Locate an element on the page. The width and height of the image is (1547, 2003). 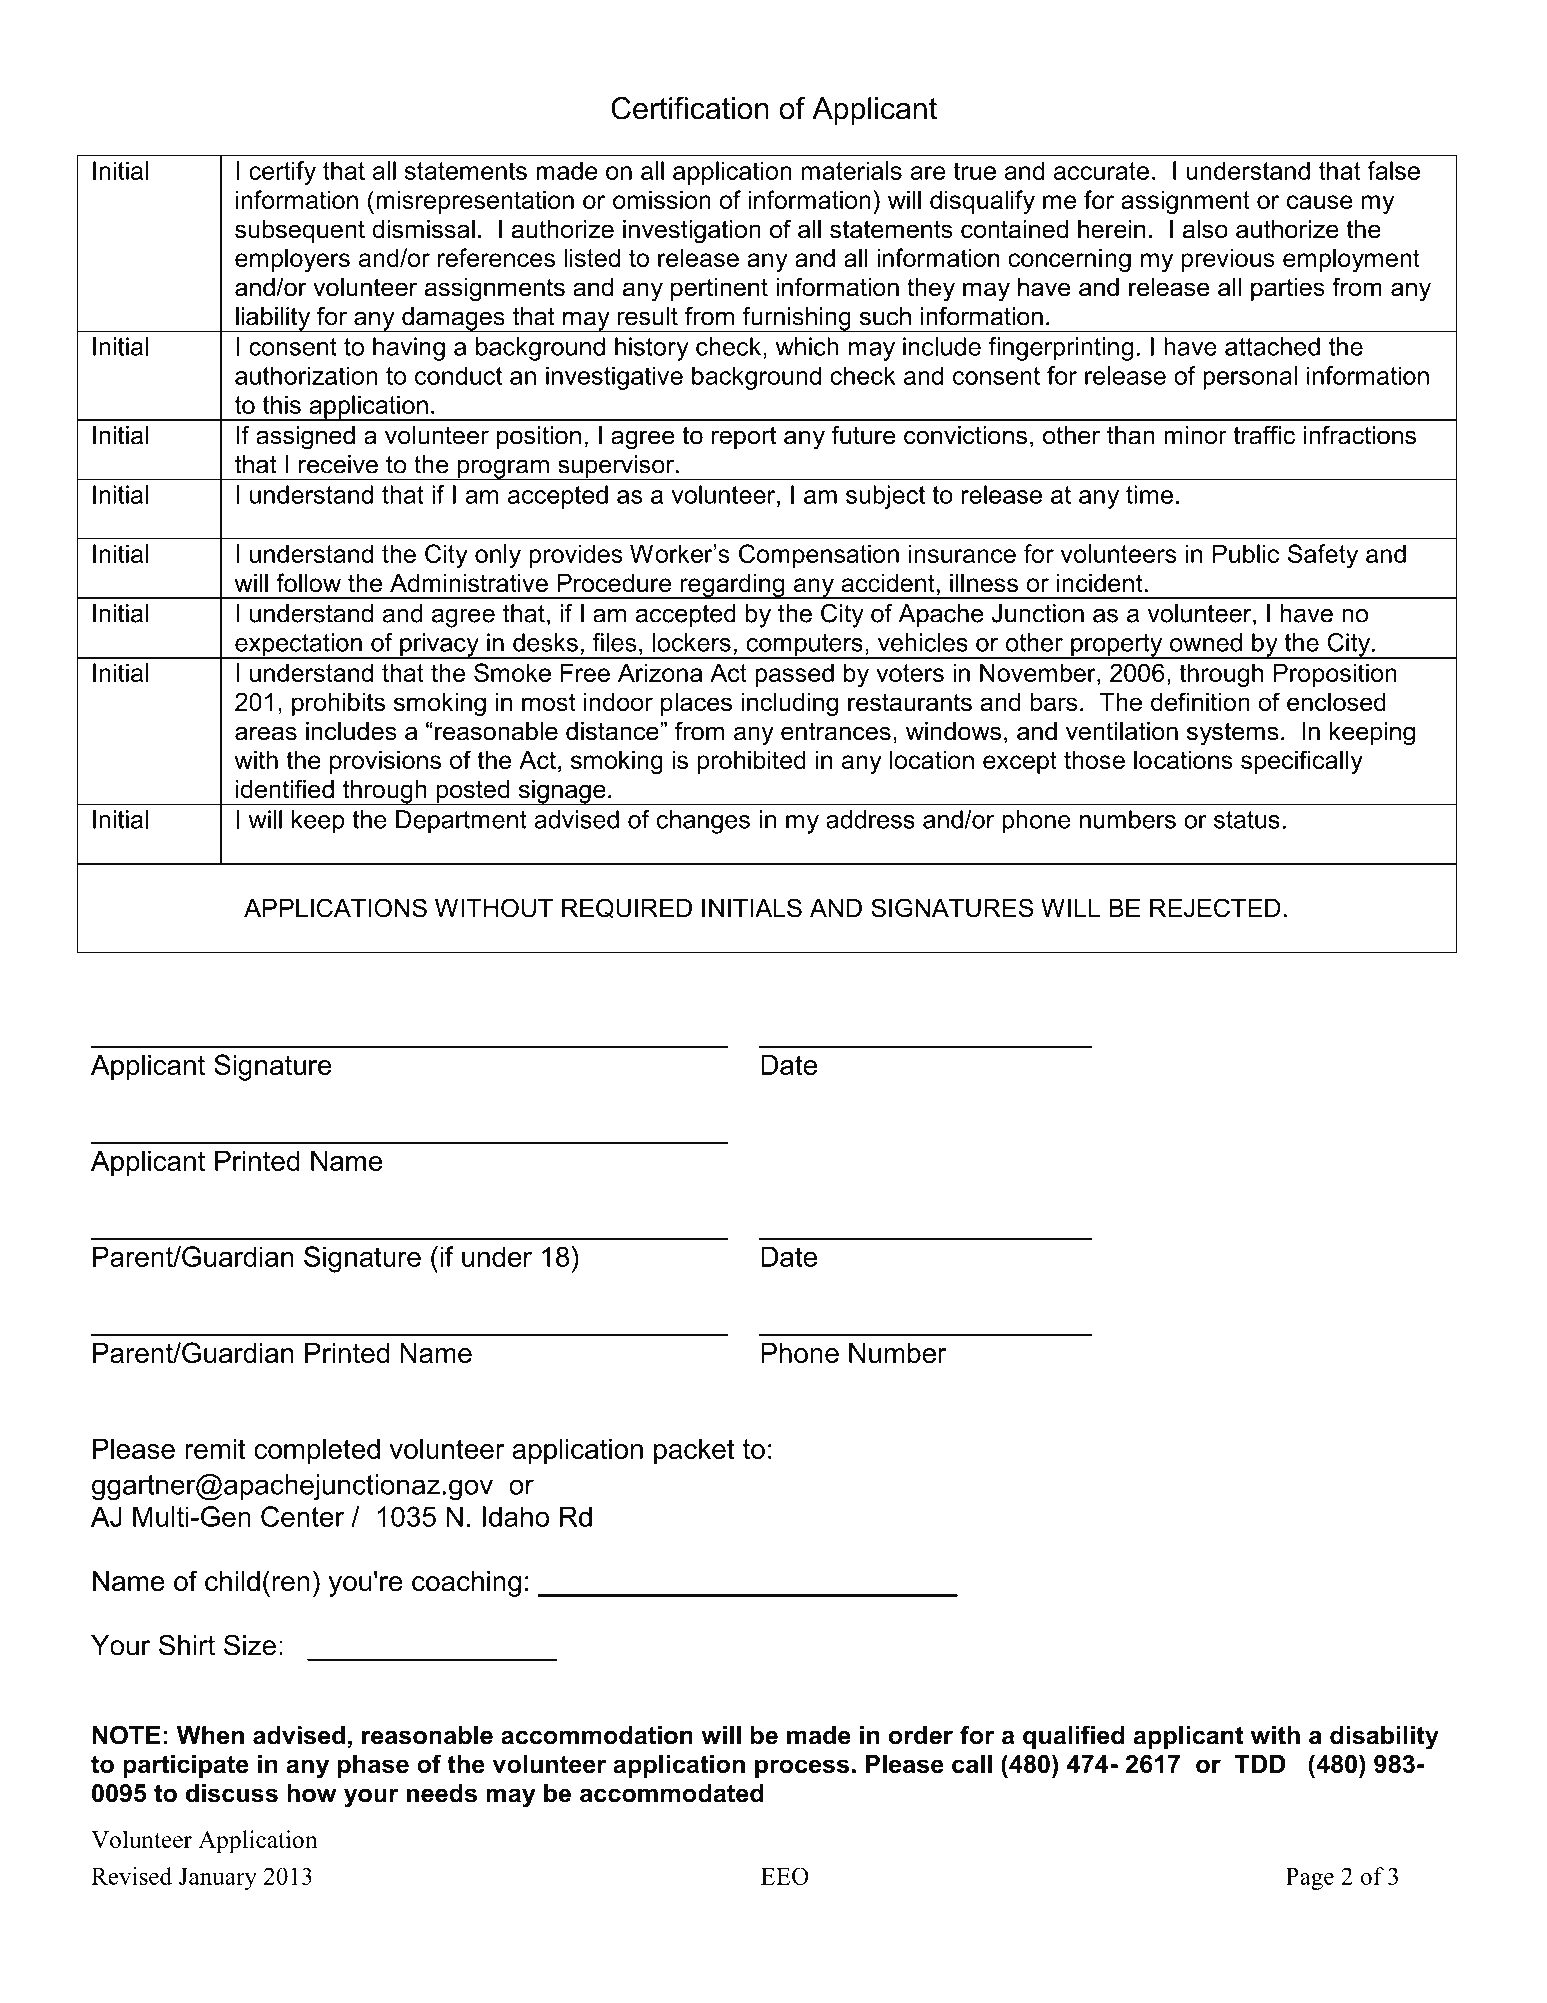
completed is located at coordinates (317, 1451).
